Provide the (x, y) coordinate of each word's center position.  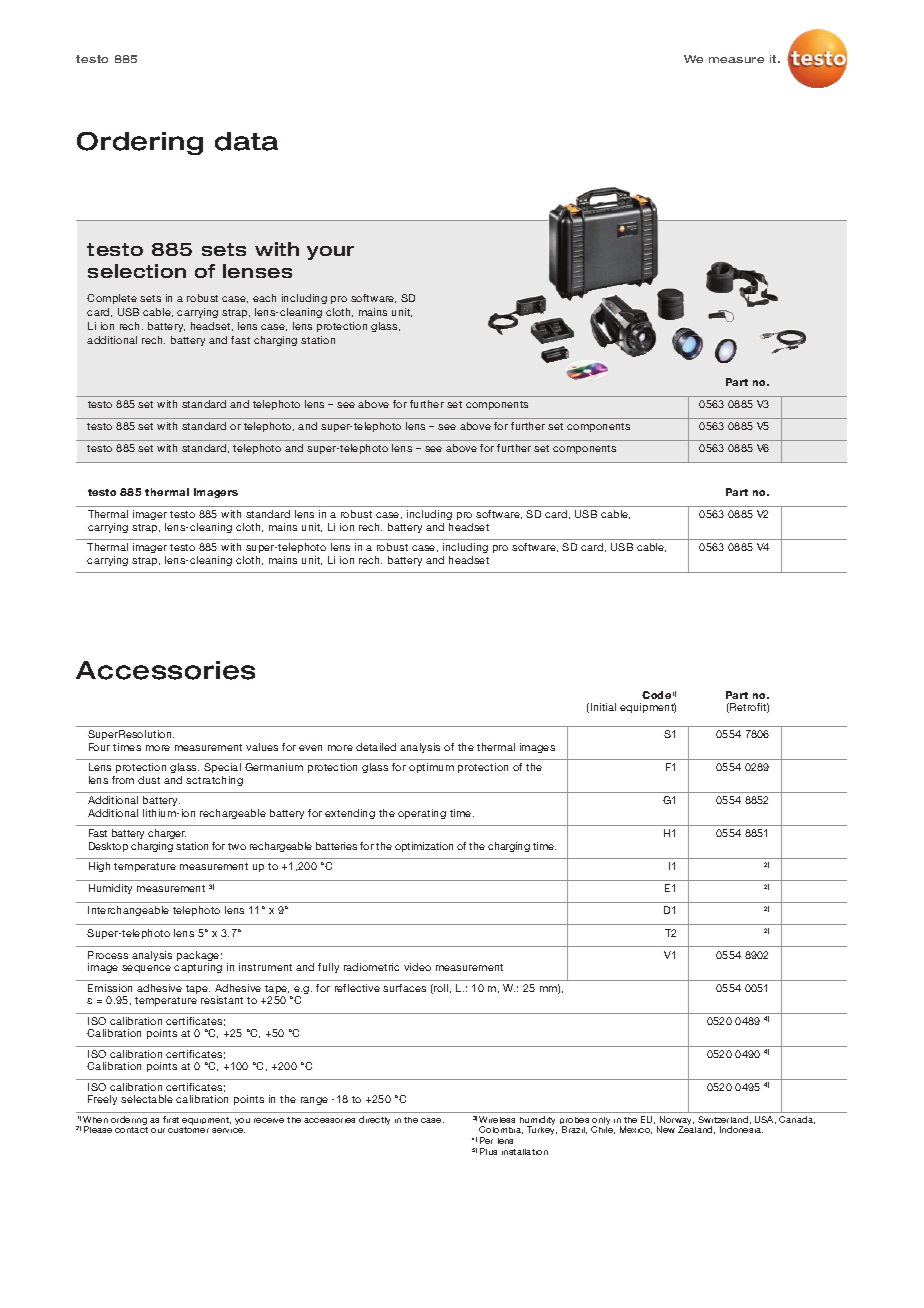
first (171, 1119)
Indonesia (741, 1129)
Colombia (501, 1130)
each (264, 298)
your (330, 253)
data (246, 141)
